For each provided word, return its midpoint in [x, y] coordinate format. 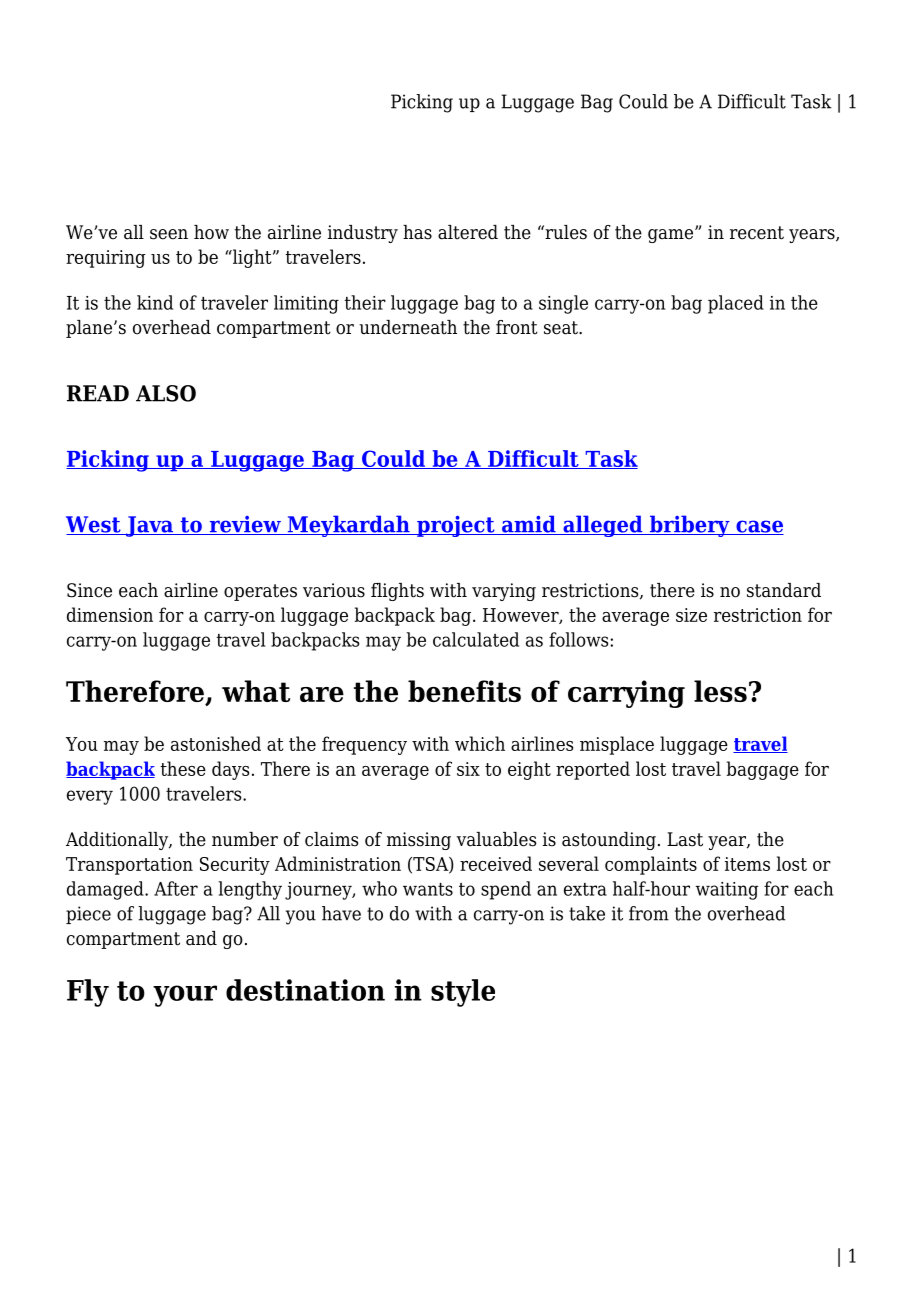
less [720, 691]
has [417, 232]
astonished [216, 743]
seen [169, 234]
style [463, 993]
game [672, 235]
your [185, 996]
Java [150, 526]
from [649, 913]
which [480, 743]
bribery [689, 526]
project [456, 526]
